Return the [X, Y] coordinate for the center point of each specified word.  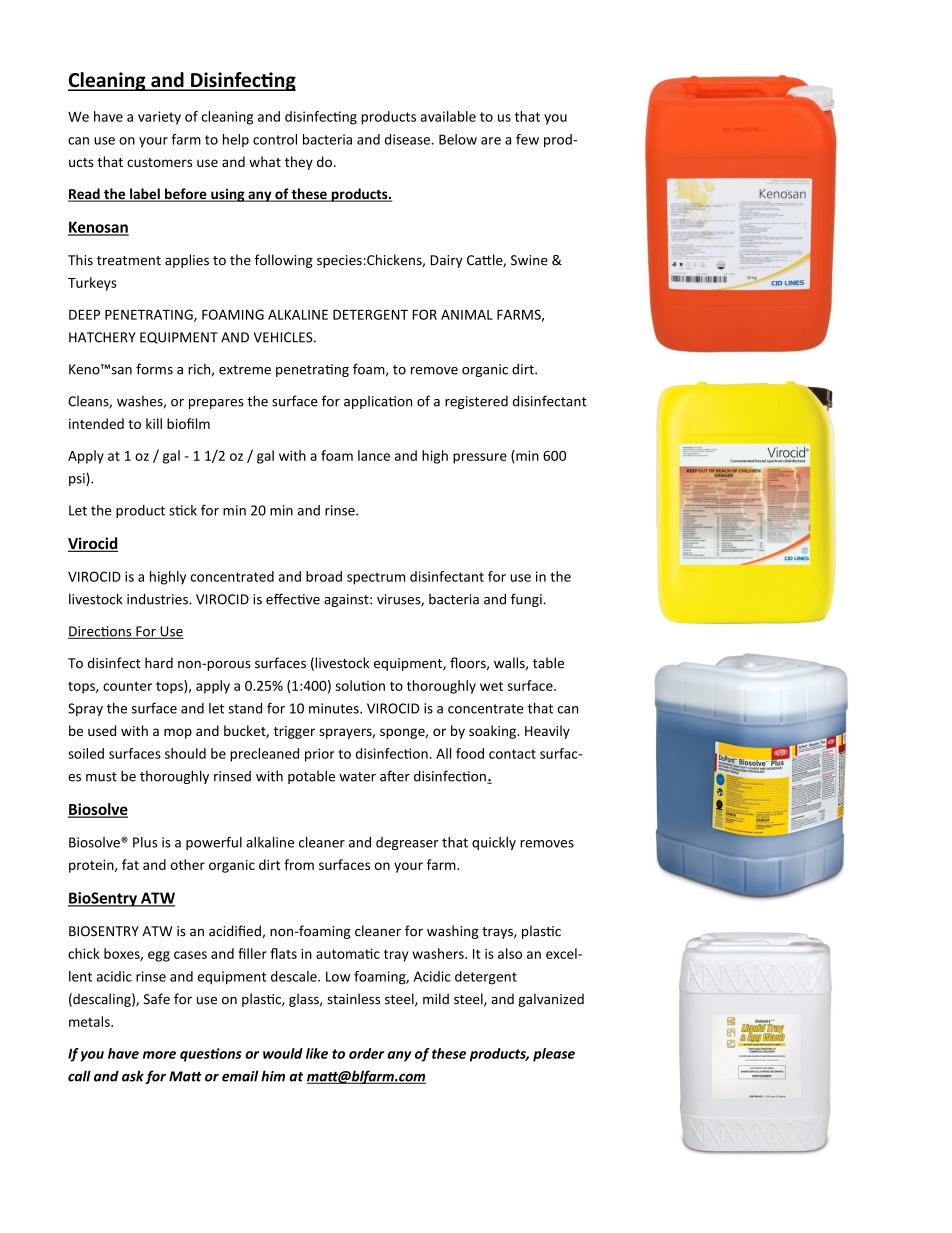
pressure [480, 458]
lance [374, 455]
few [527, 139]
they [299, 163]
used [102, 730]
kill [154, 423]
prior [320, 755]
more [159, 1055]
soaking [493, 732]
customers [159, 162]
